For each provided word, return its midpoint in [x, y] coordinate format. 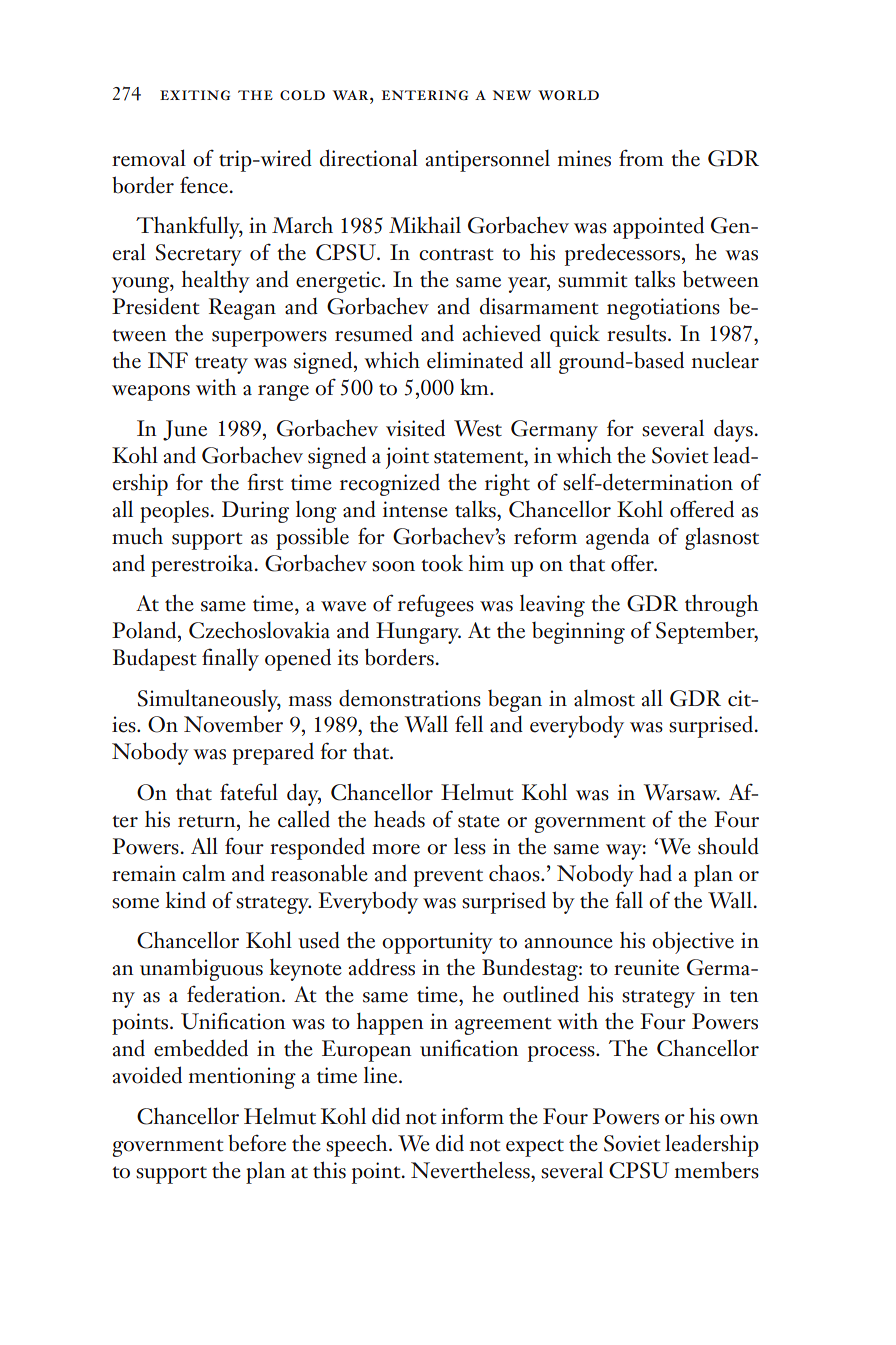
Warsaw [682, 792]
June [185, 430]
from [641, 158]
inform [472, 1116]
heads [399, 819]
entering [425, 95]
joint [407, 458]
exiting [195, 95]
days [733, 430]
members [717, 1170]
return [208, 821]
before [257, 1143]
